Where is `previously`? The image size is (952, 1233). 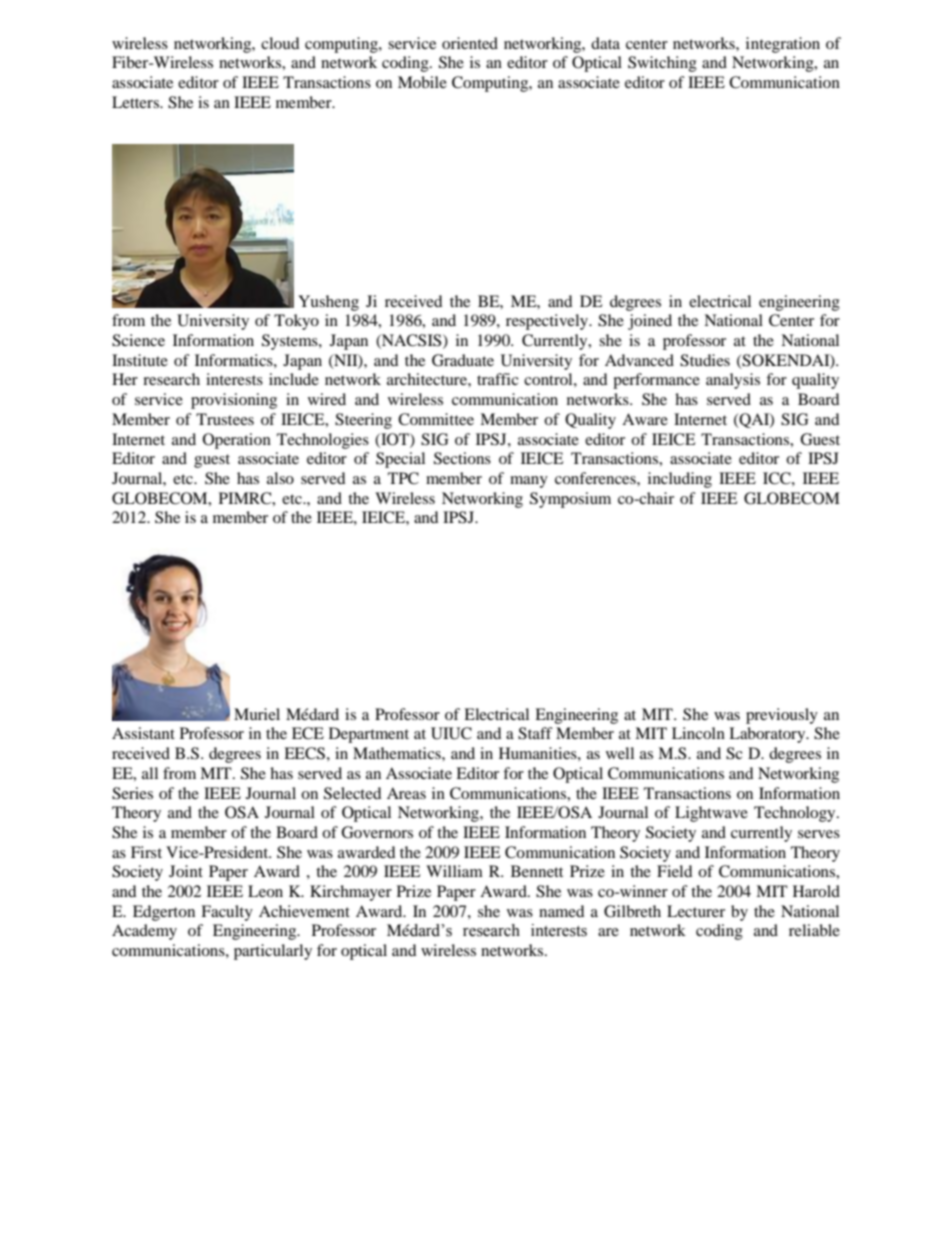 previously is located at coordinates (782, 716).
